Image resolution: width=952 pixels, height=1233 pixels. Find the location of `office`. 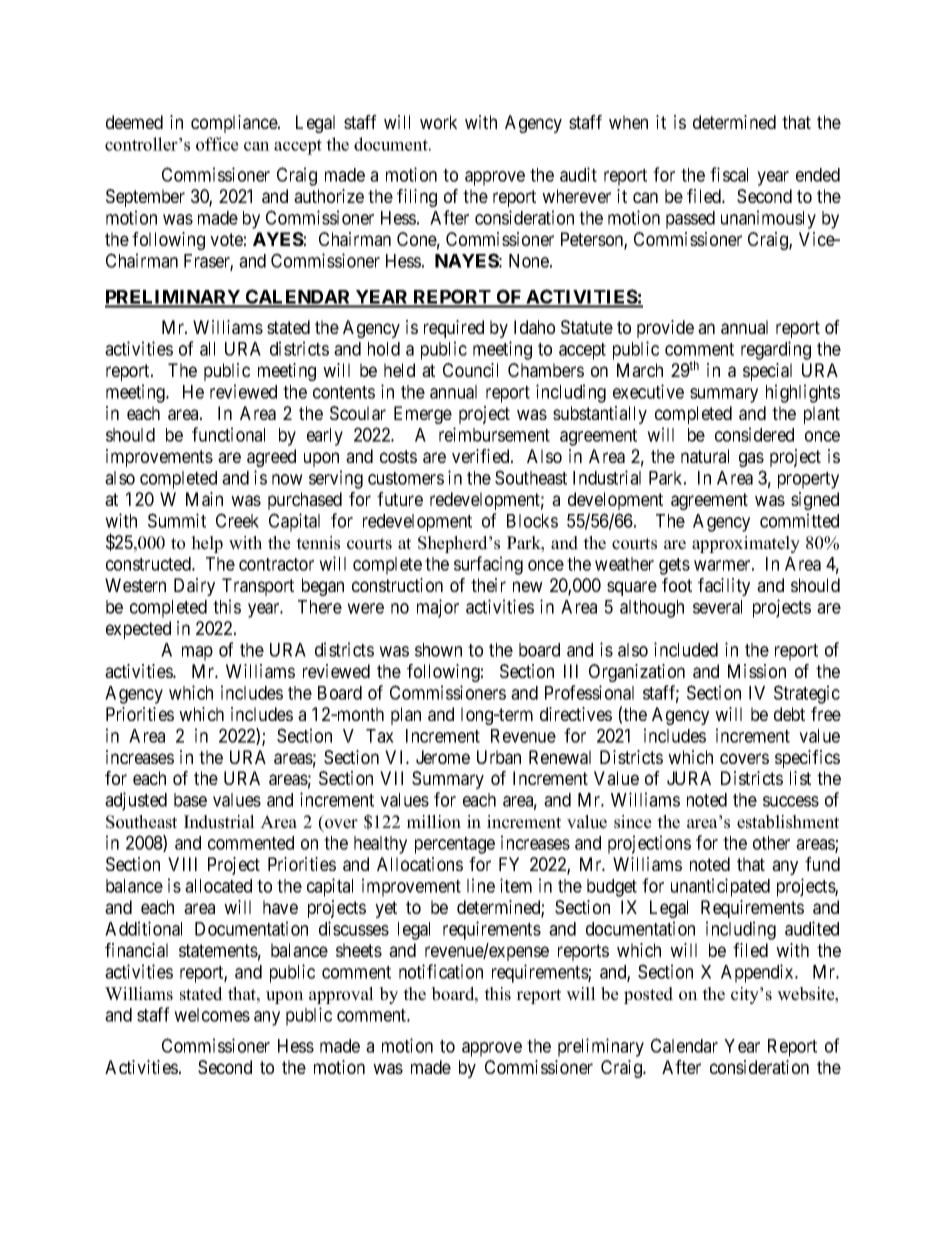

office is located at coordinates (217, 144).
